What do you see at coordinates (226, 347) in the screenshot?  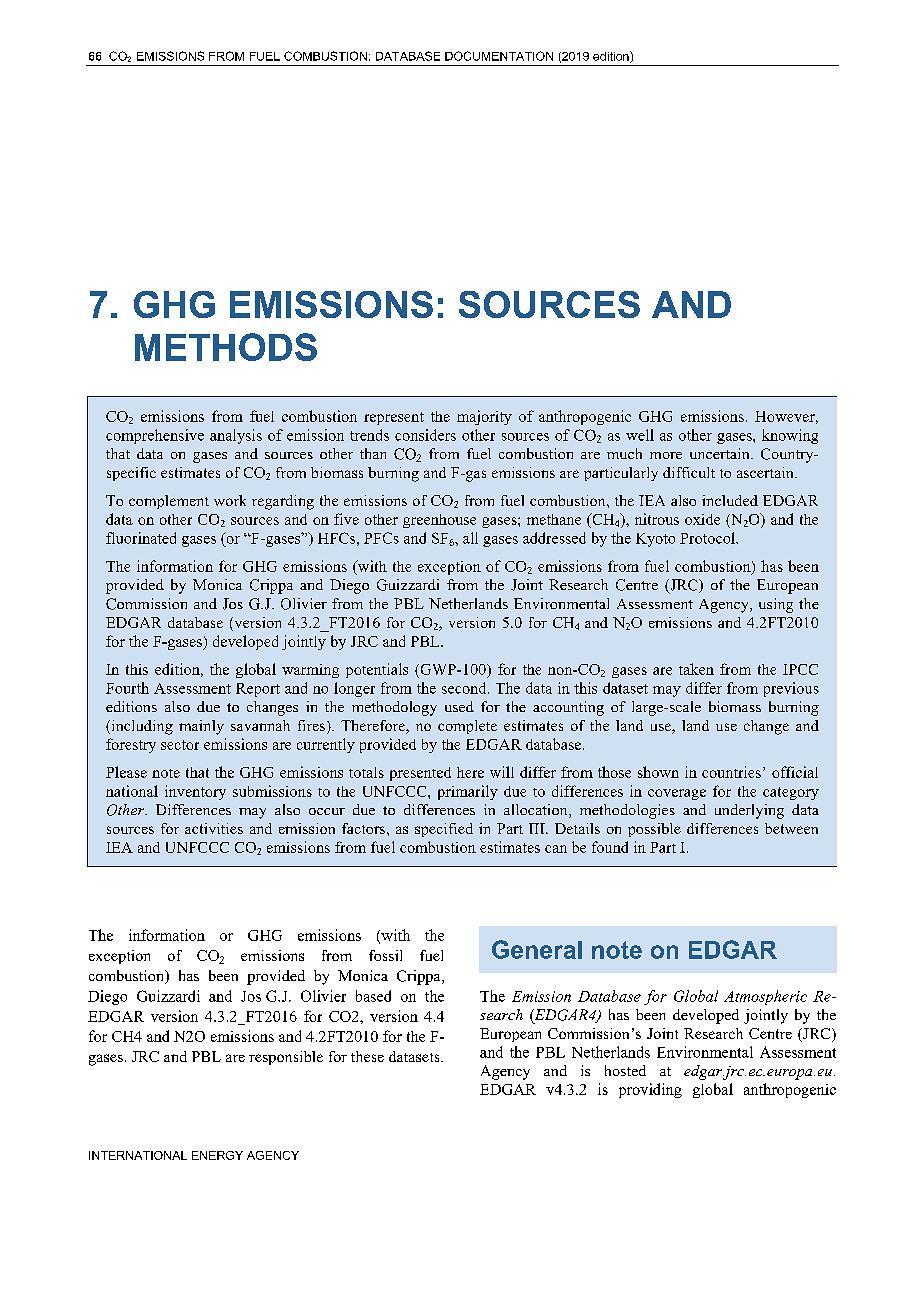 I see `METHODS` at bounding box center [226, 347].
